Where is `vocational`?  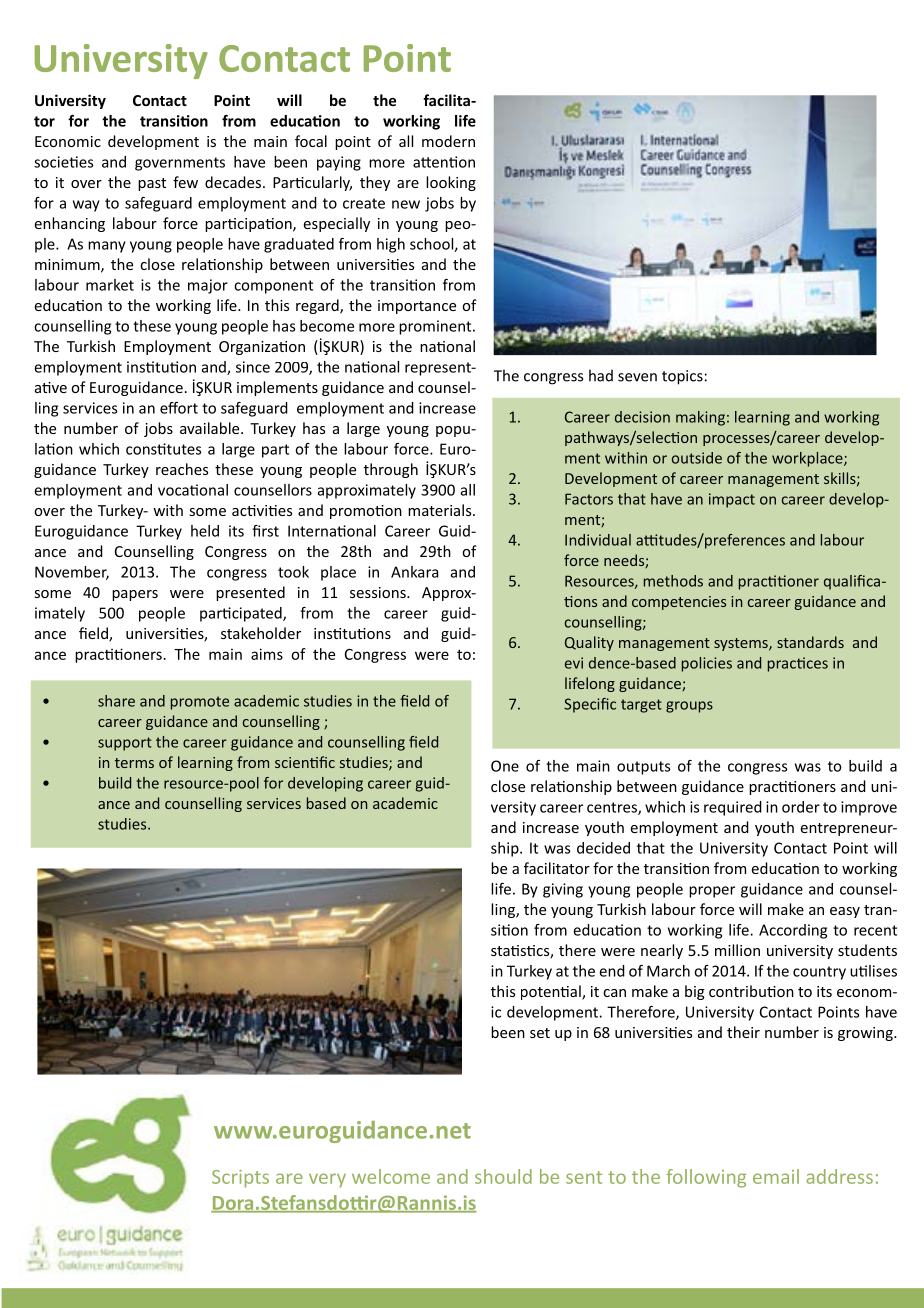 vocational is located at coordinates (193, 490).
